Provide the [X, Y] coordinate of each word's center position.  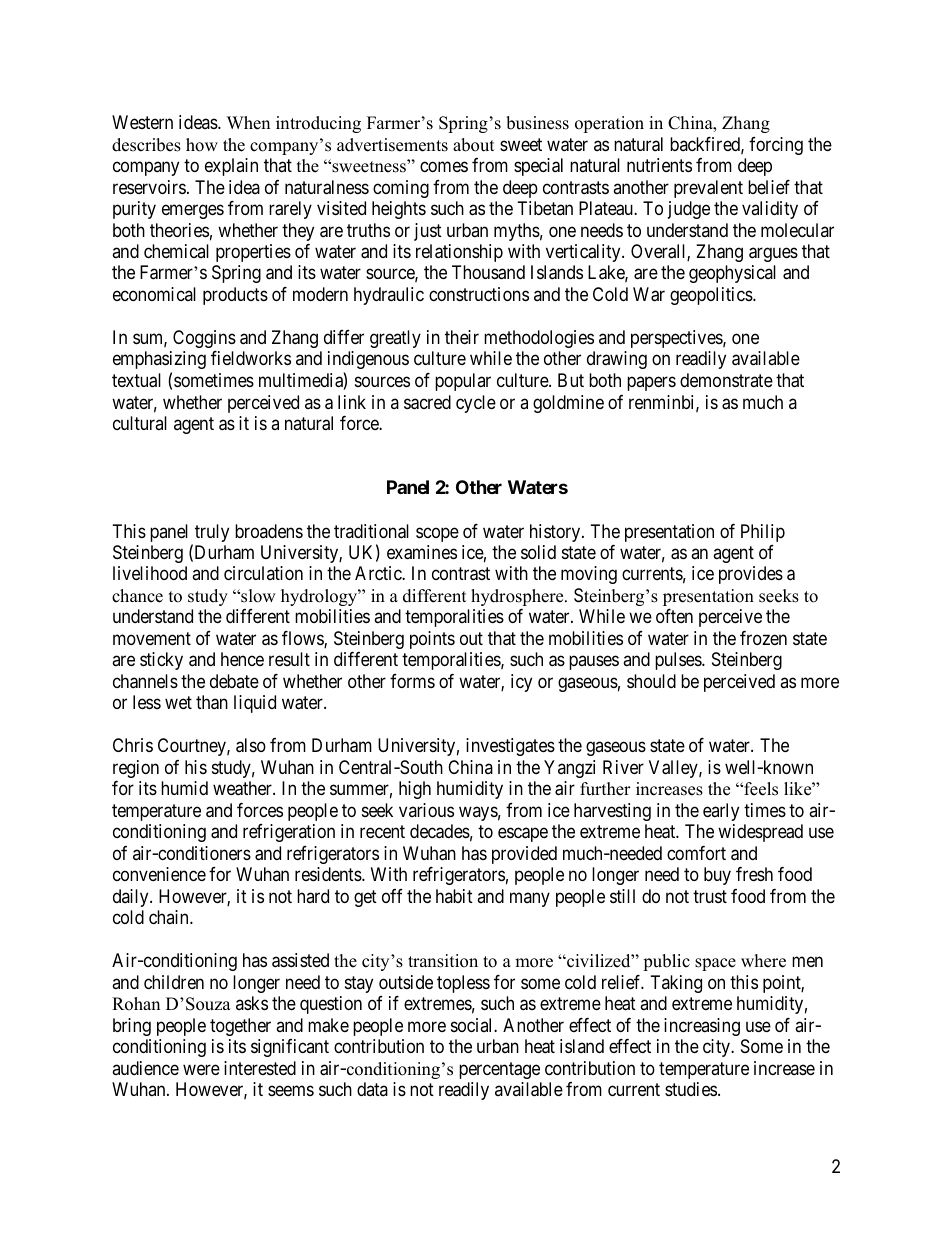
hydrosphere [518, 597]
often [674, 616]
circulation [263, 573]
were [201, 1069]
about [474, 145]
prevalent [708, 189]
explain [231, 167]
